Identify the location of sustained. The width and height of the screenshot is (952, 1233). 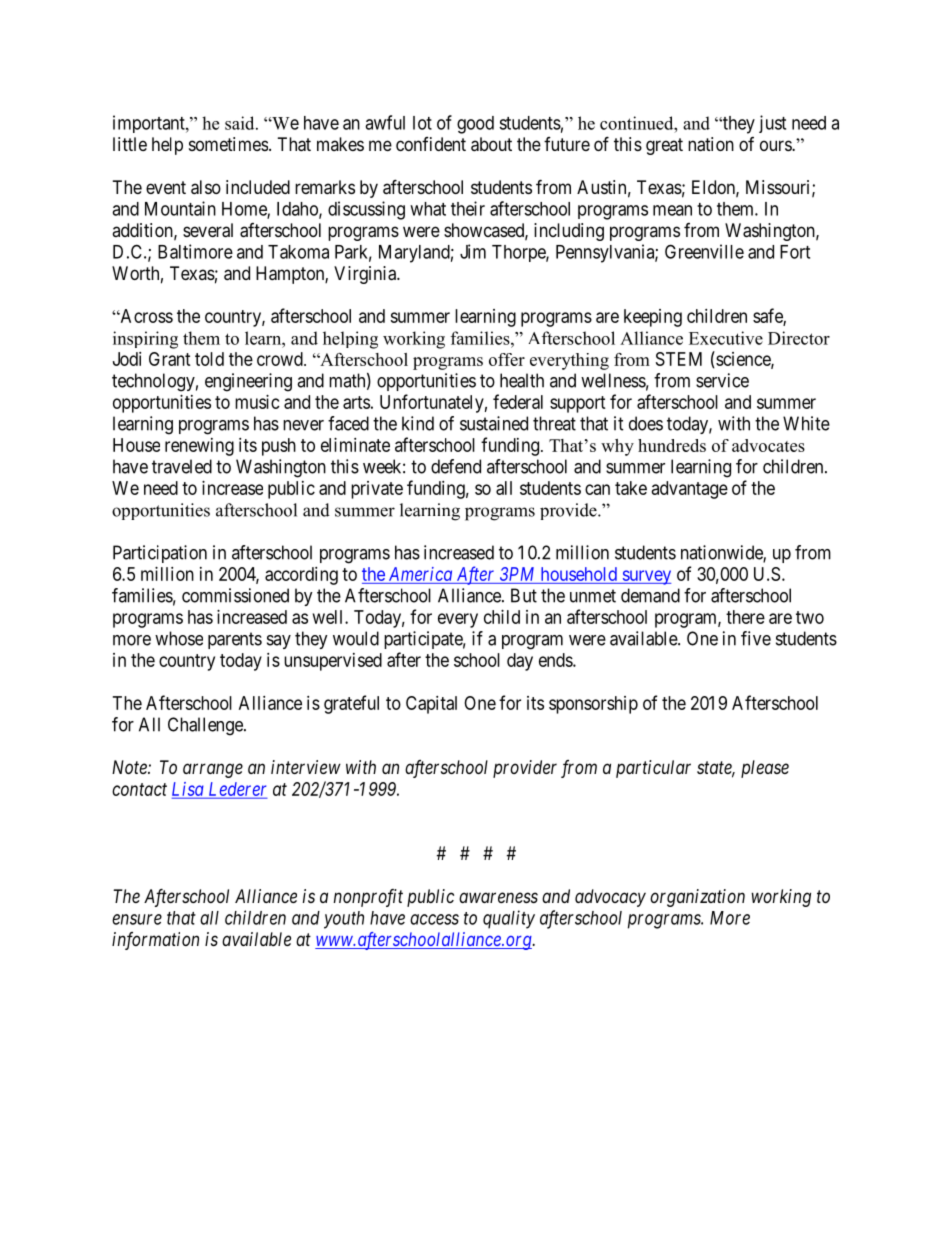
(494, 423).
